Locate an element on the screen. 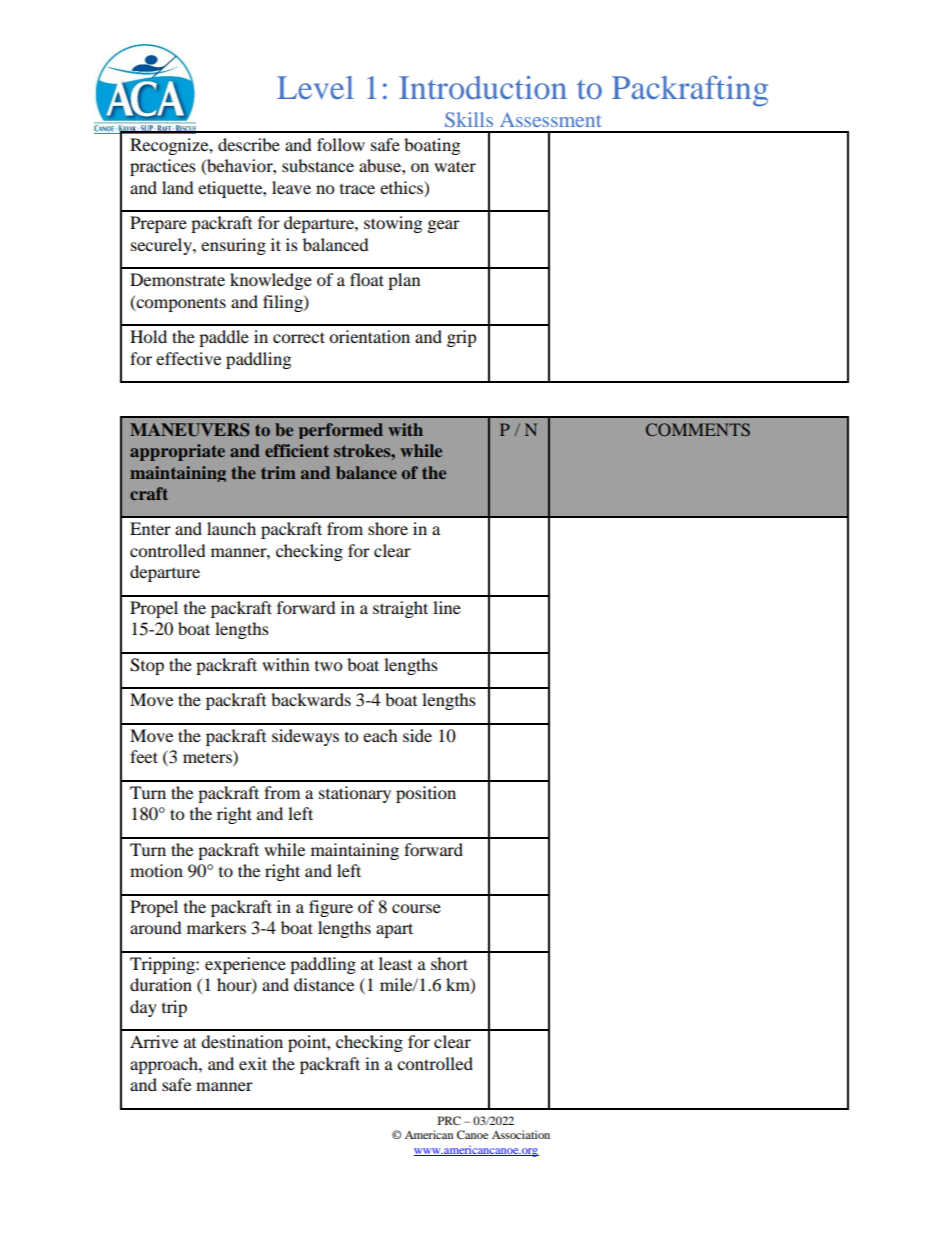 The image size is (952, 1233). course is located at coordinates (416, 908).
